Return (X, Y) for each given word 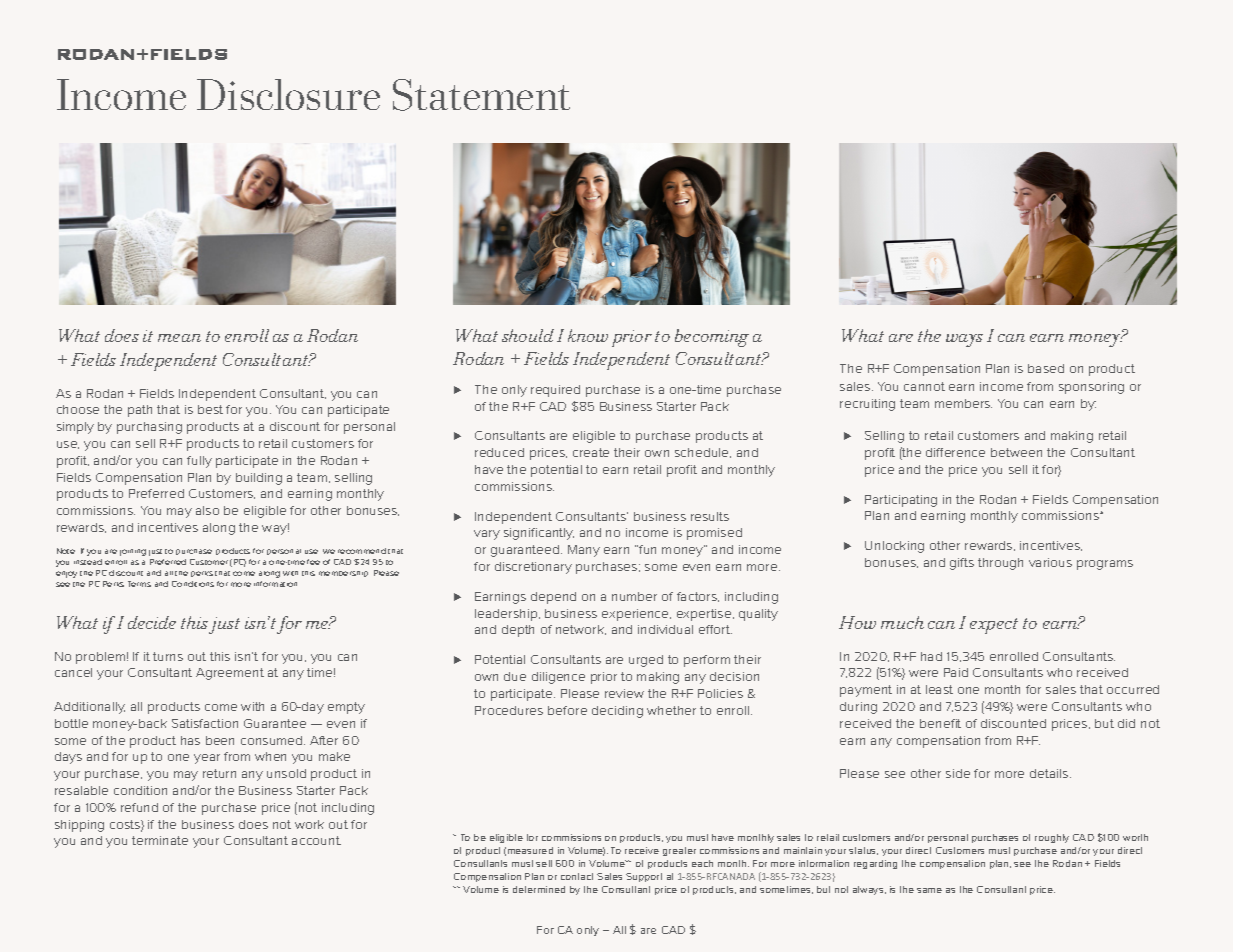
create (591, 452)
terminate (160, 840)
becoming (712, 338)
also (207, 510)
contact (577, 876)
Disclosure (288, 94)
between (1016, 452)
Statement (481, 95)
